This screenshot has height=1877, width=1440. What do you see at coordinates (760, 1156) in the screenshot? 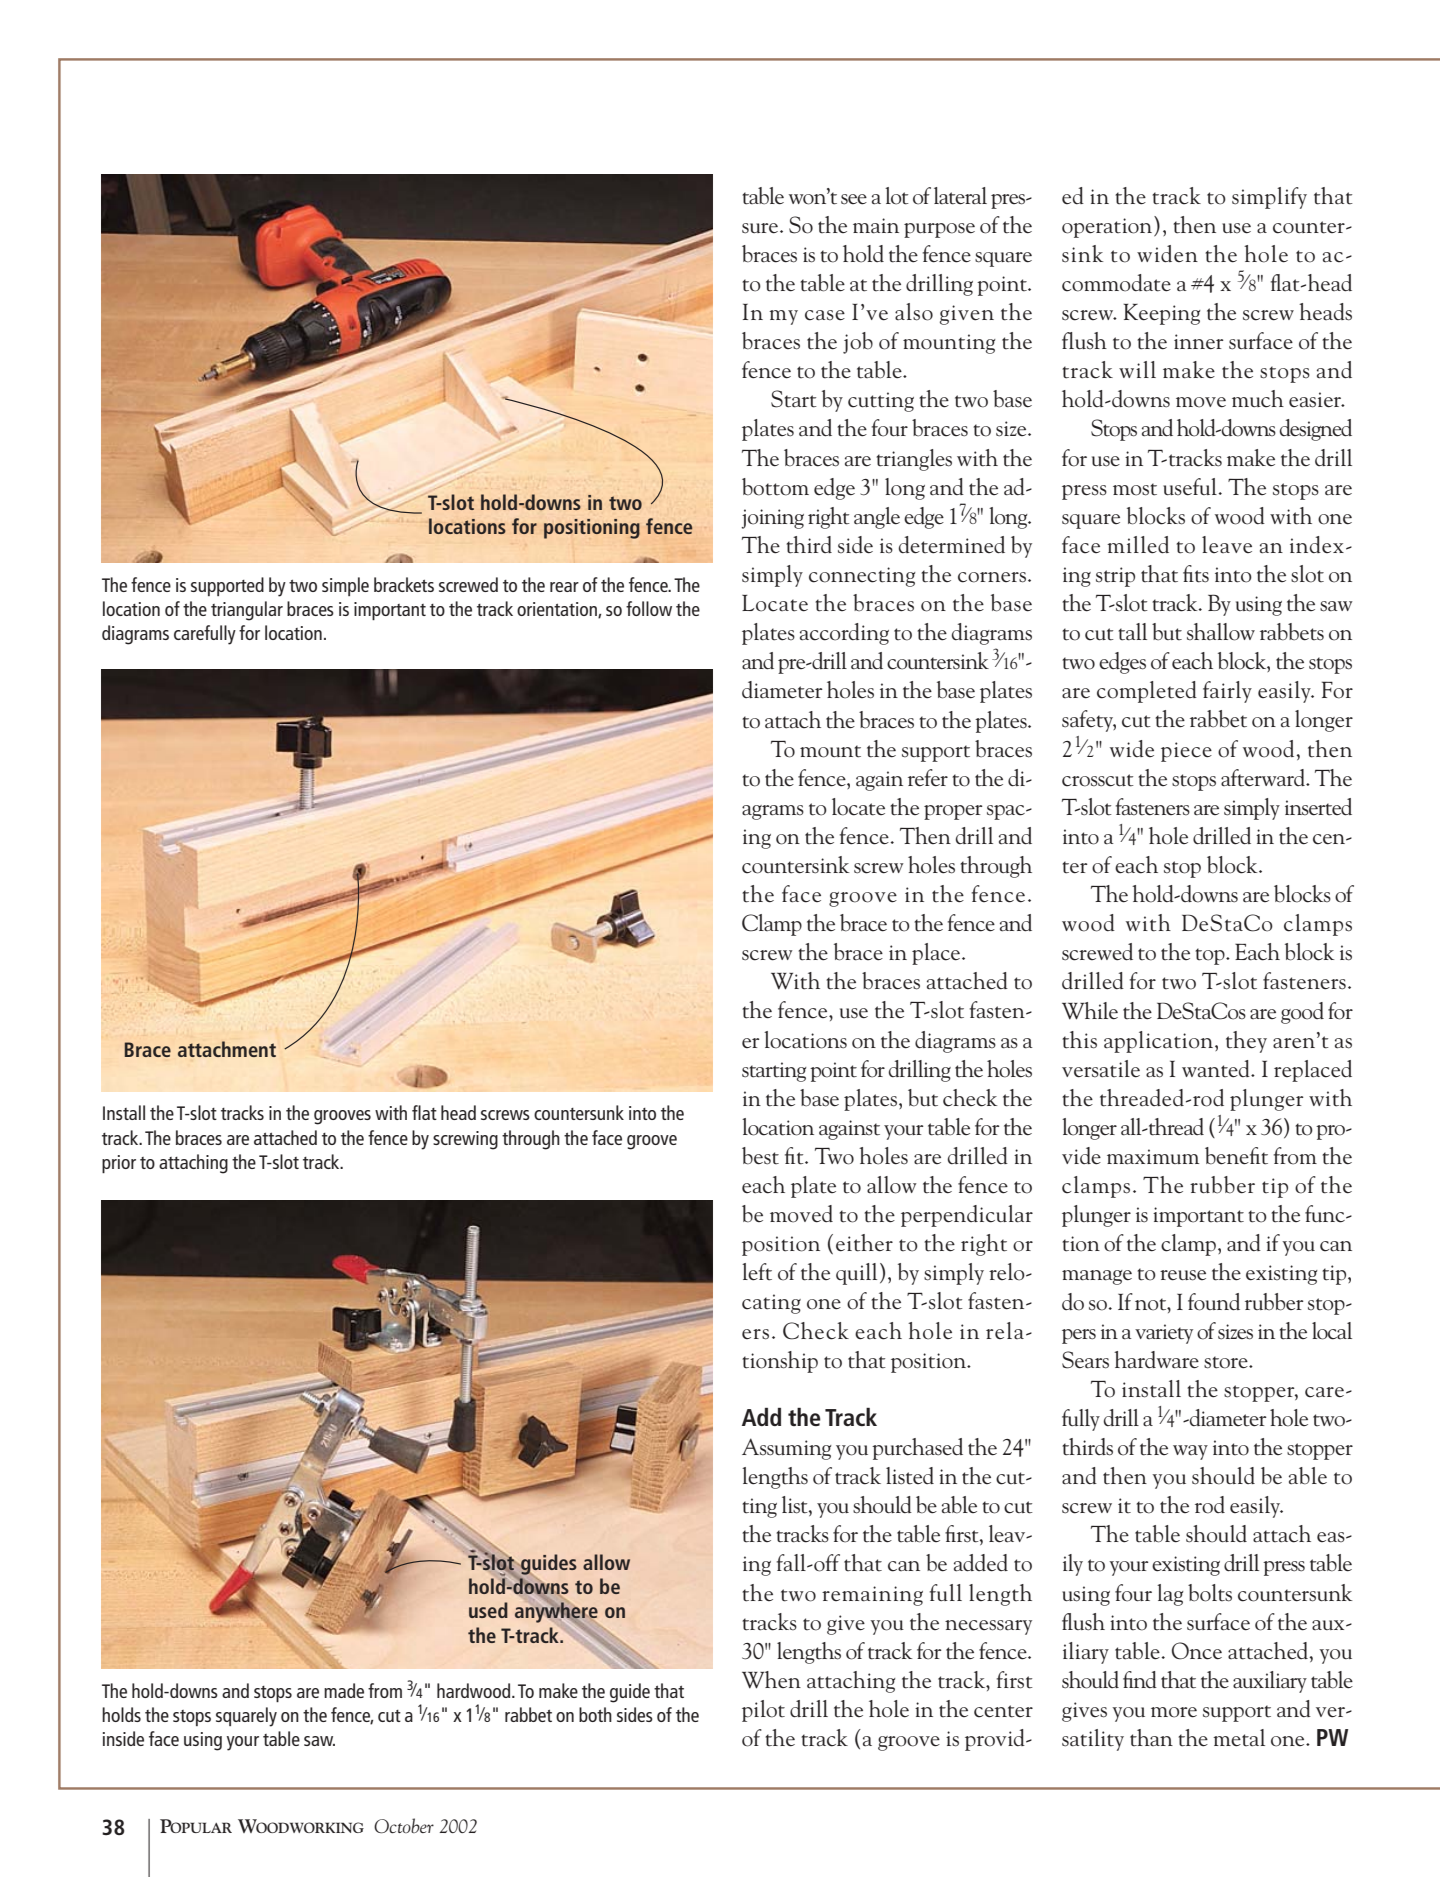
I see `best` at bounding box center [760, 1156].
